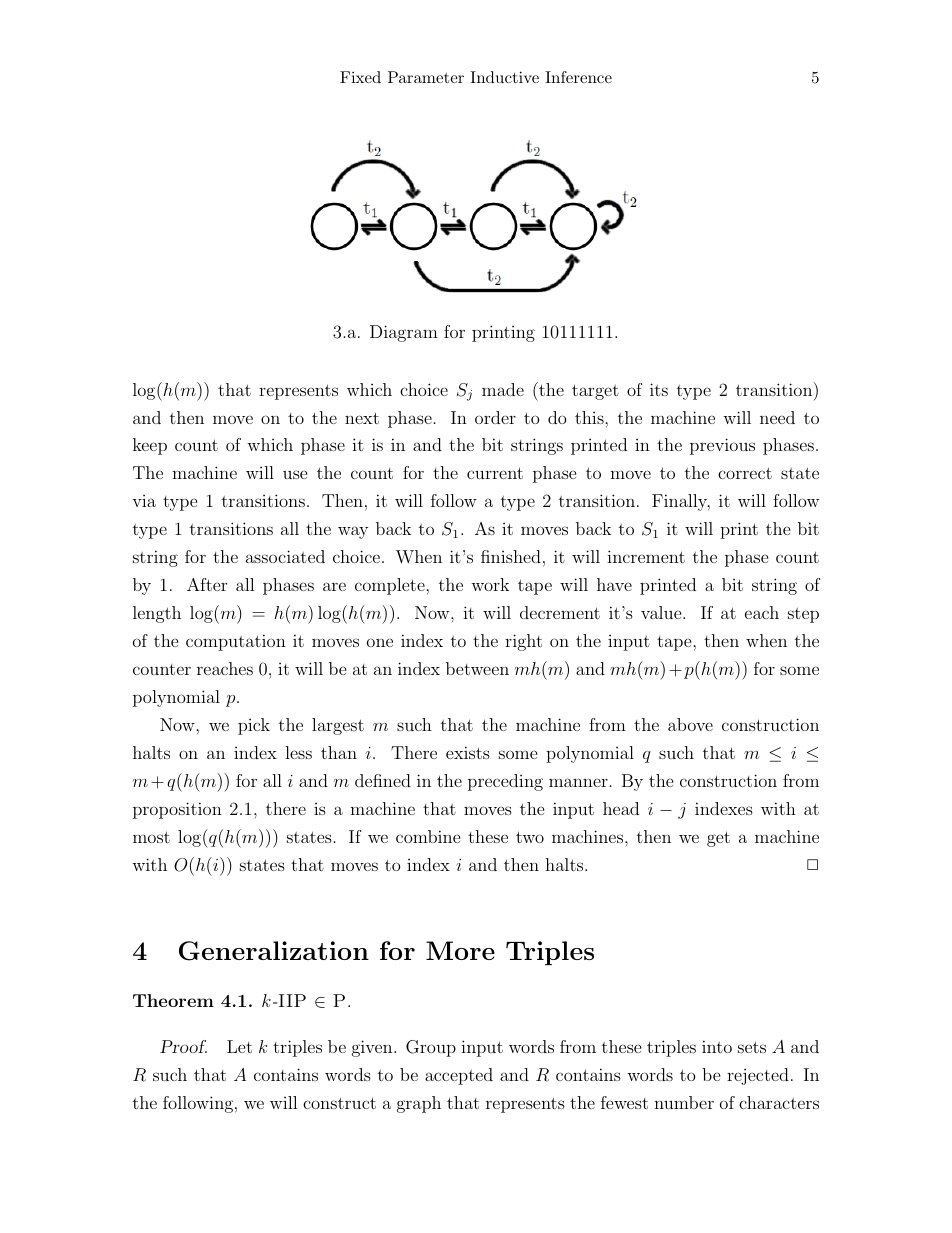 Image resolution: width=952 pixels, height=1233 pixels. Describe the element at coordinates (428, 836) in the screenshot. I see `combine` at that location.
